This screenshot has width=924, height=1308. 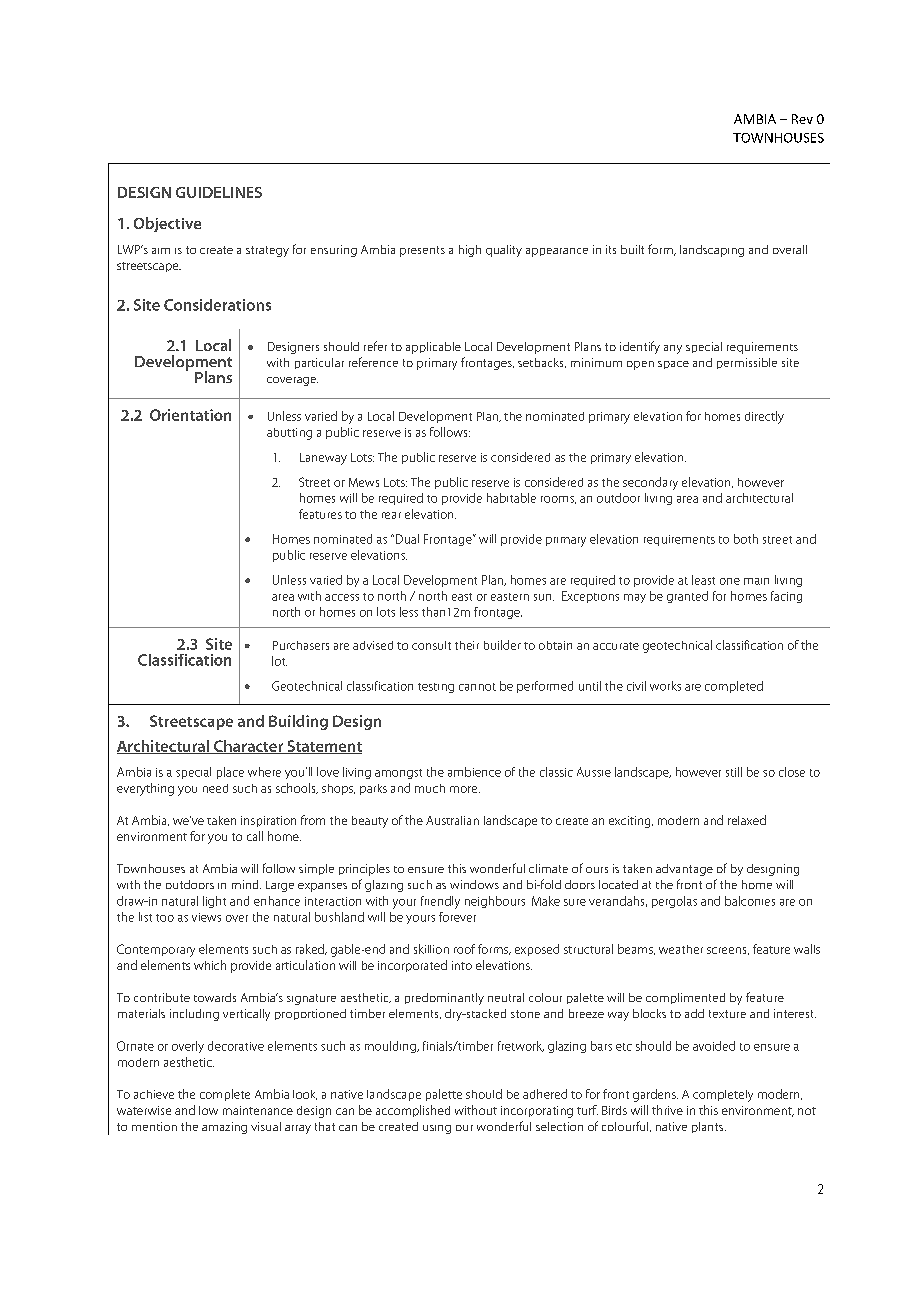 I want to click on landscaping, so click(x=712, y=251).
